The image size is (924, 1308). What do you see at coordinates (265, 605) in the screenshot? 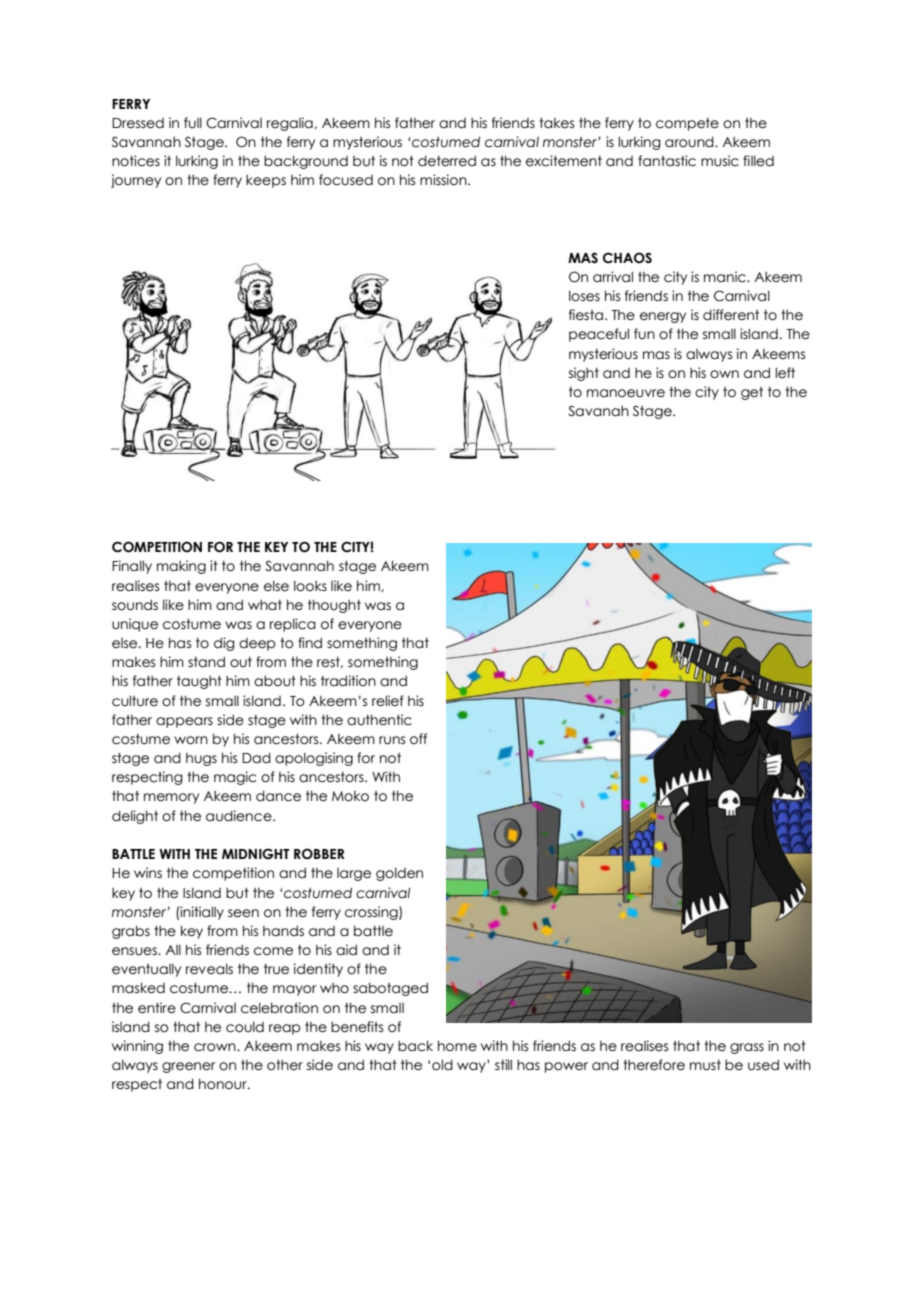
I see `what` at bounding box center [265, 605].
